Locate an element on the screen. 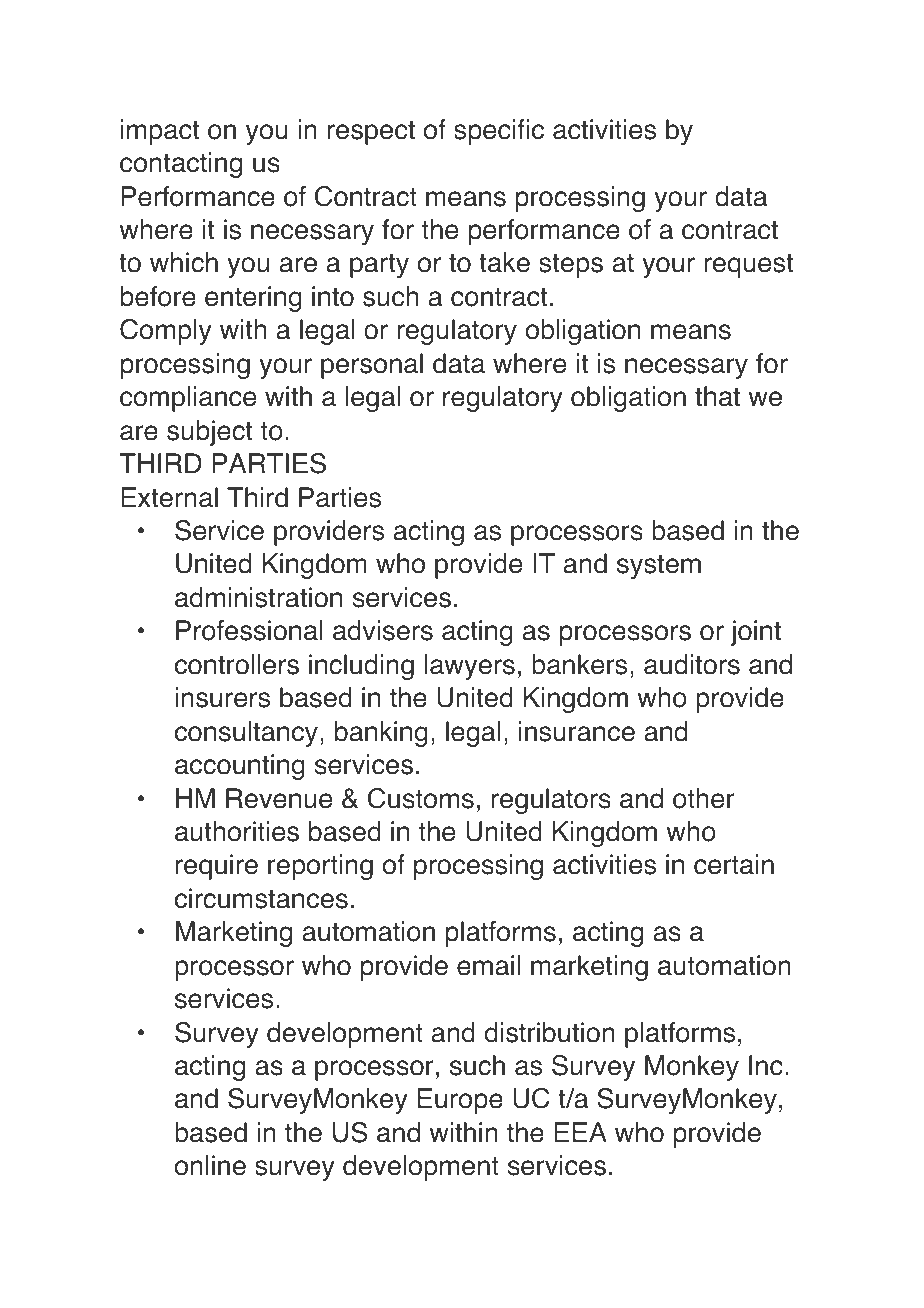 The image size is (924, 1308). controllers is located at coordinates (237, 664).
